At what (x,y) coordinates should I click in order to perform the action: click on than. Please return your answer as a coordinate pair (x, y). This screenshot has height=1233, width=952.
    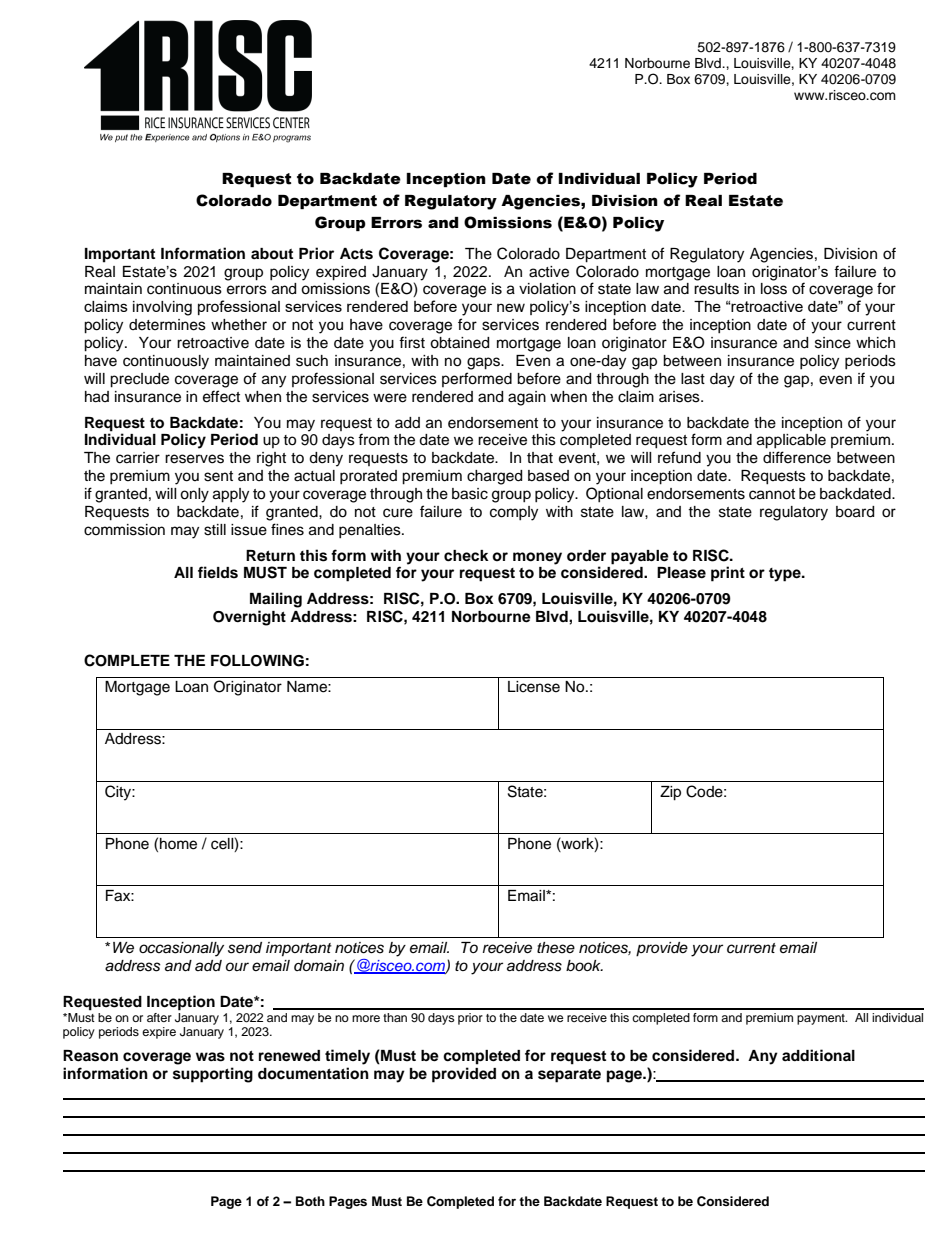
    Looking at the image, I should click on (395, 1017).
